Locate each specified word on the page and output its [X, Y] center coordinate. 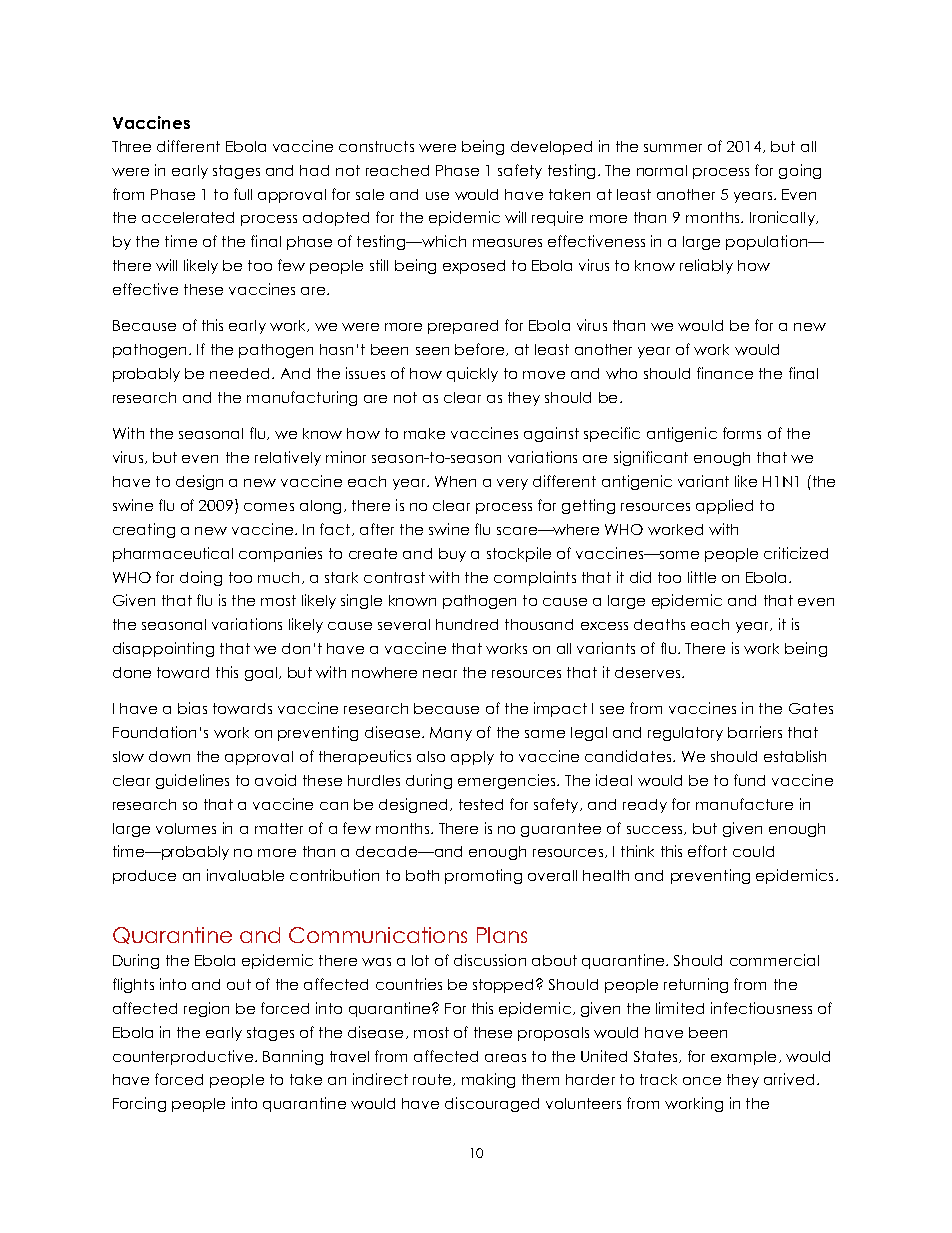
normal [662, 170]
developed [551, 148]
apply [472, 758]
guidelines [192, 781]
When [455, 481]
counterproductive [184, 1057]
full [243, 194]
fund [749, 780]
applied [724, 506]
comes [269, 507]
